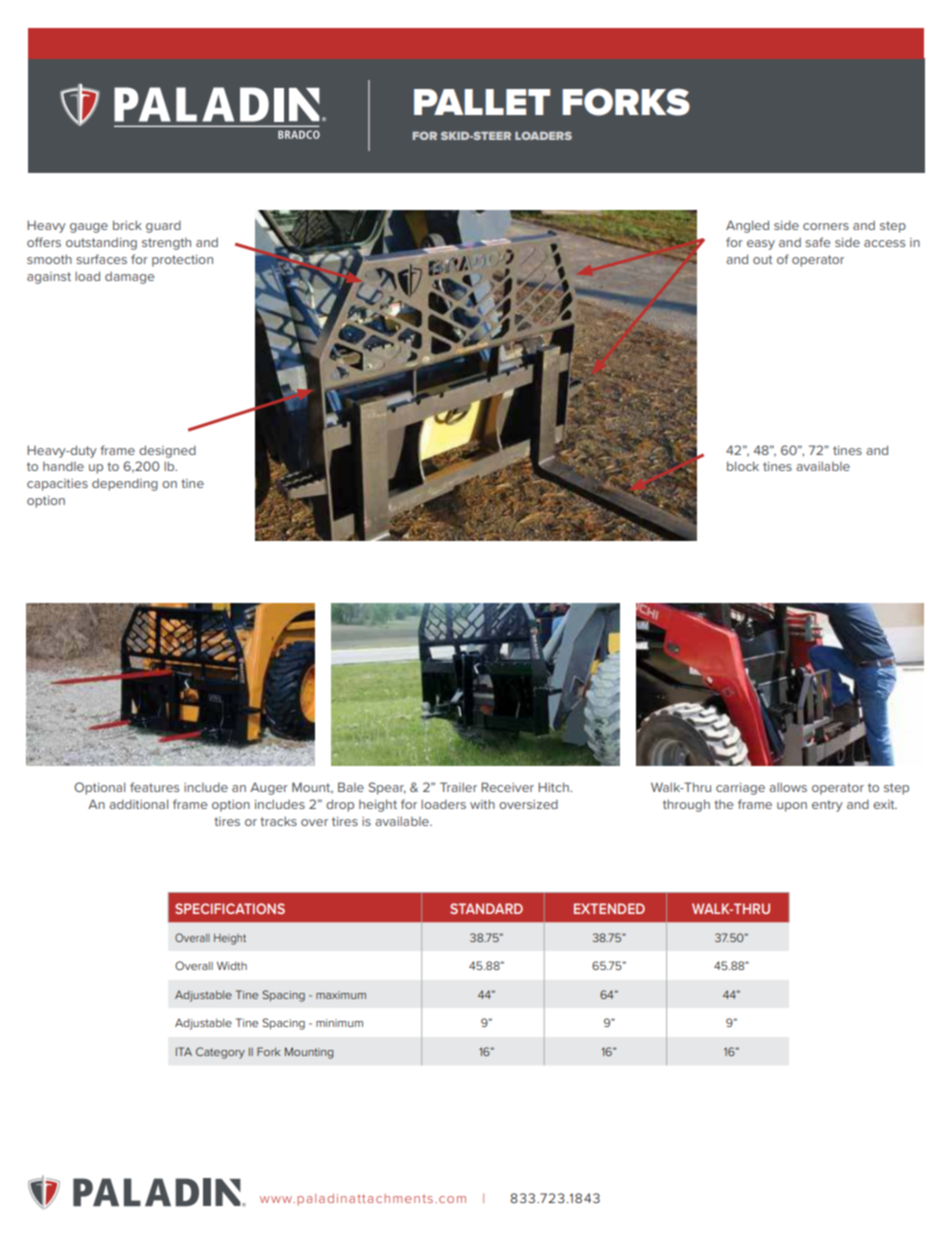 The height and width of the image is (1233, 952). I want to click on Angled, so click(747, 226).
